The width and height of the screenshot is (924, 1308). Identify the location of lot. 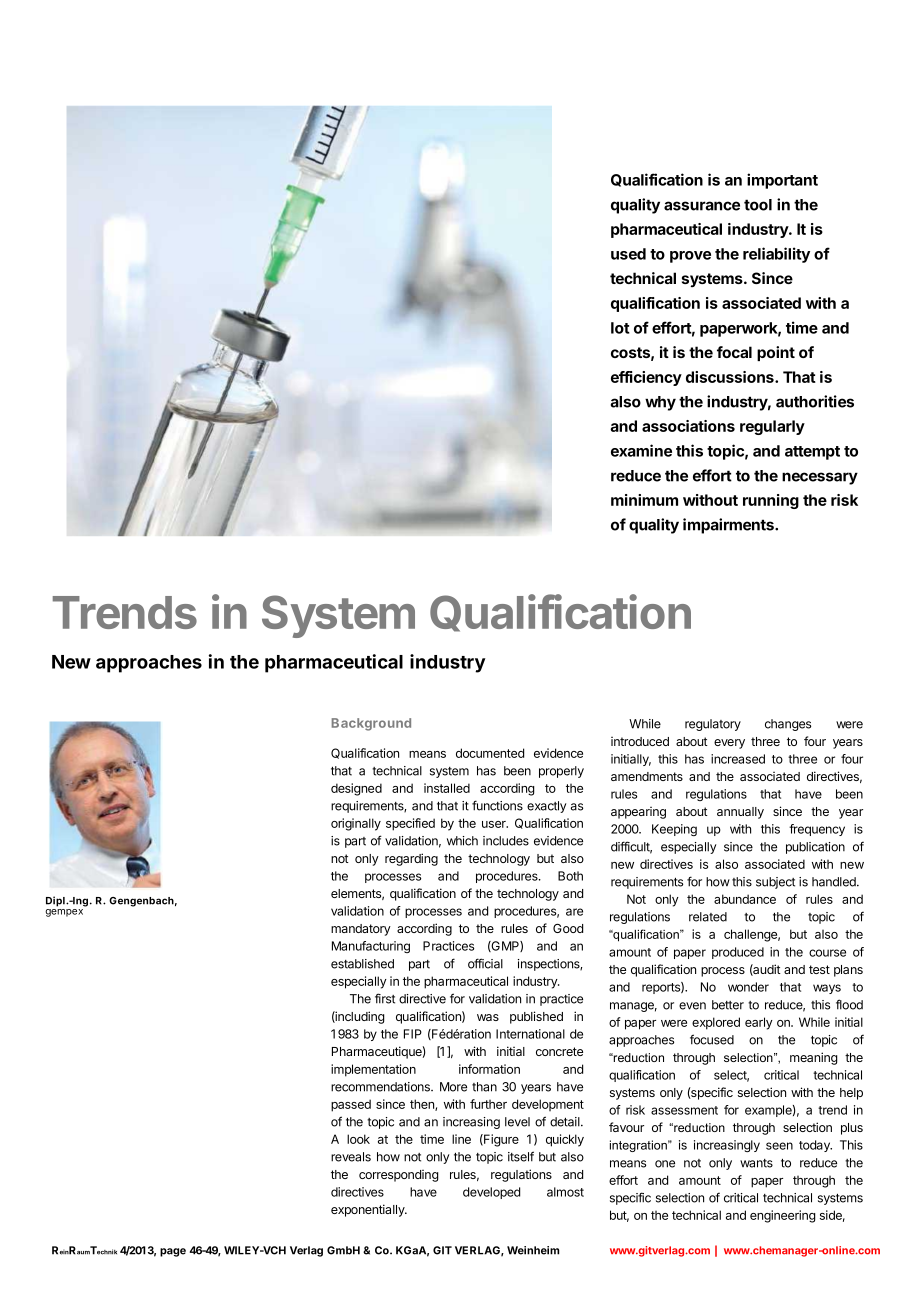
(620, 328).
